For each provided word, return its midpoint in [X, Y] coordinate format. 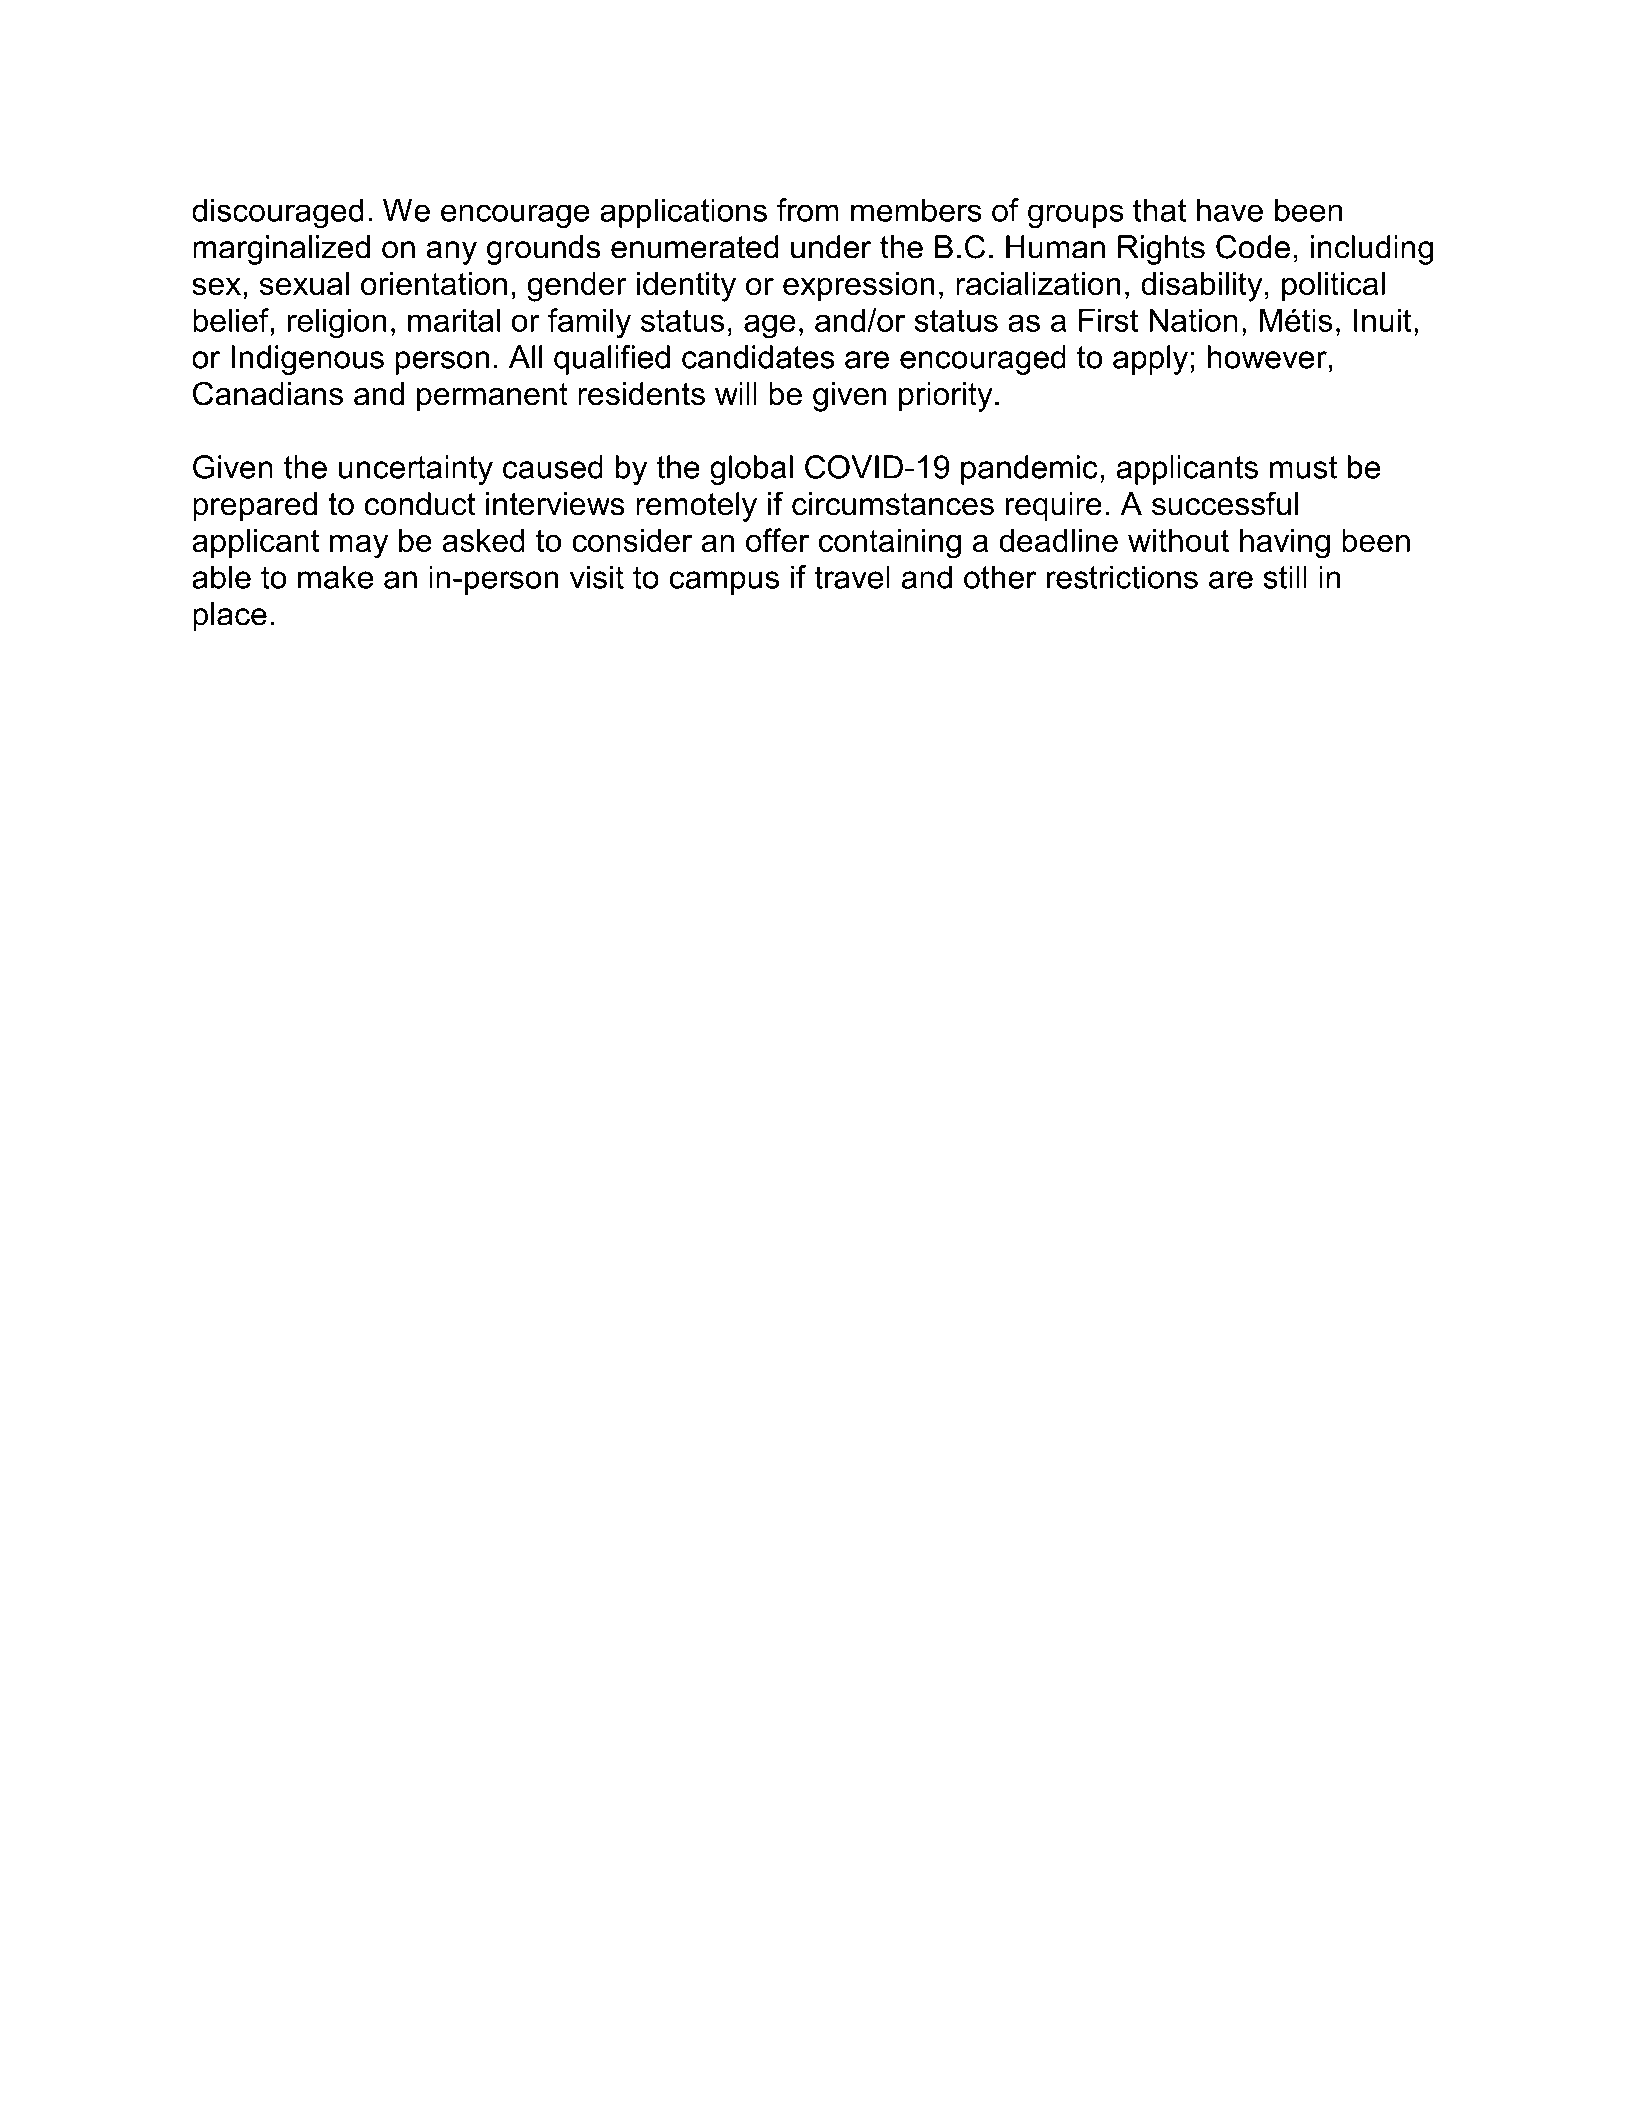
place [230, 617]
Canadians [268, 393]
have [1230, 210]
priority [946, 397]
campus [724, 583]
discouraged [277, 213]
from [808, 210]
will [736, 393]
